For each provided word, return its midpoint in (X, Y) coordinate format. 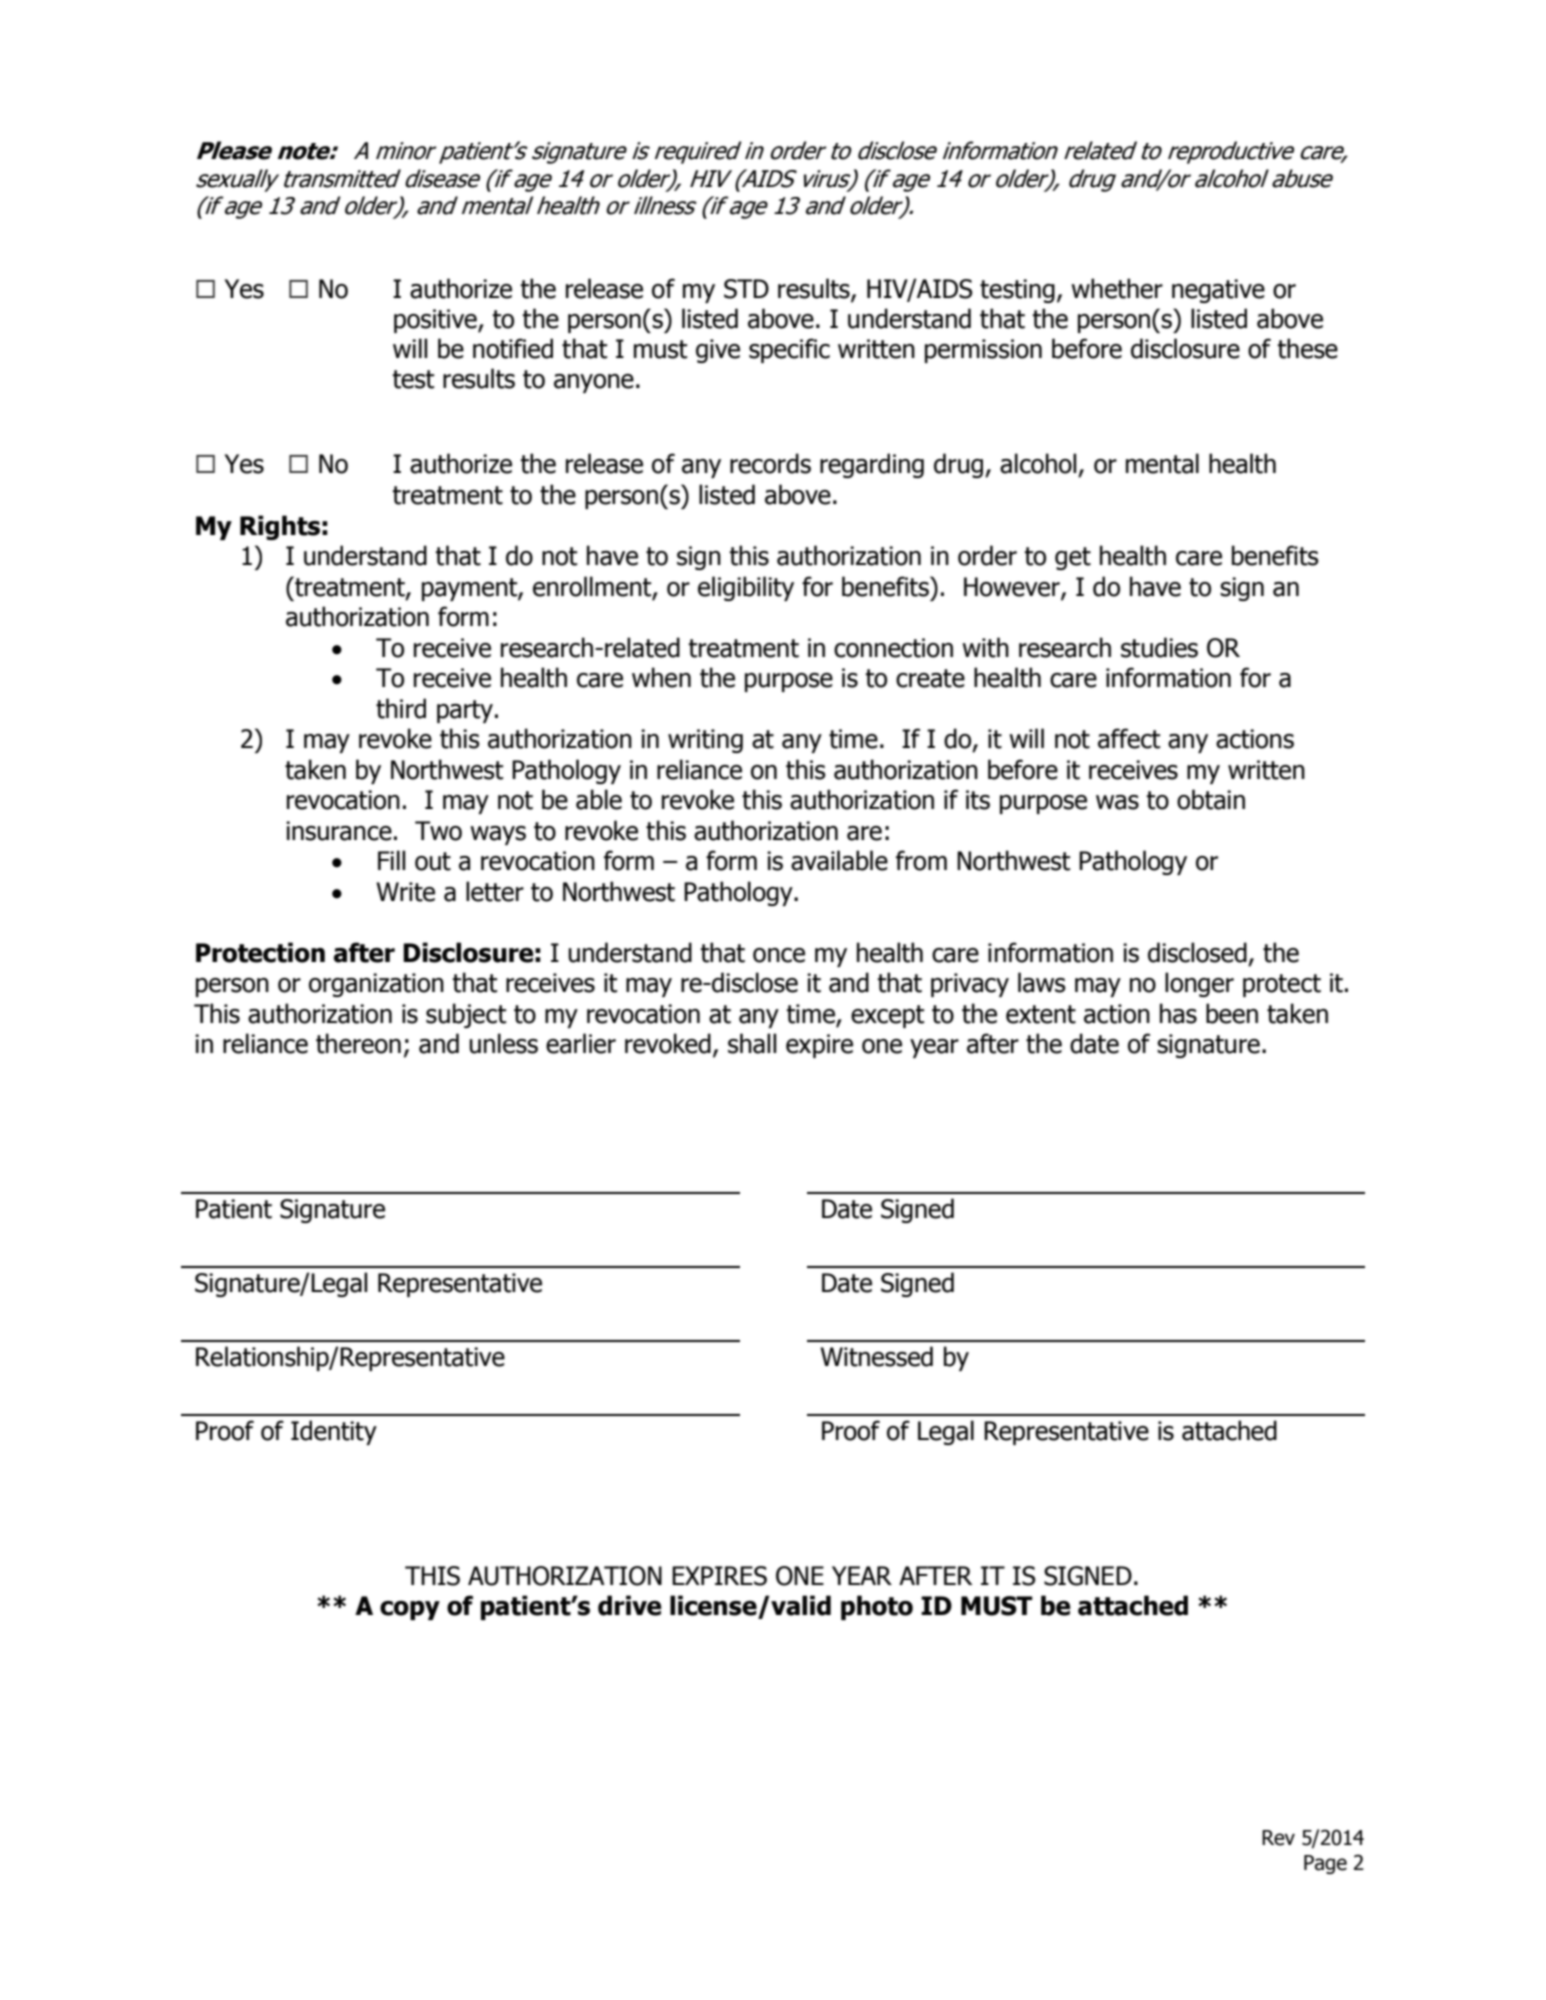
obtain (1211, 799)
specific (789, 350)
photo (877, 1607)
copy (410, 1610)
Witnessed (876, 1356)
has (1178, 1013)
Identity (334, 1432)
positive (436, 321)
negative (1218, 291)
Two (438, 831)
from (921, 860)
